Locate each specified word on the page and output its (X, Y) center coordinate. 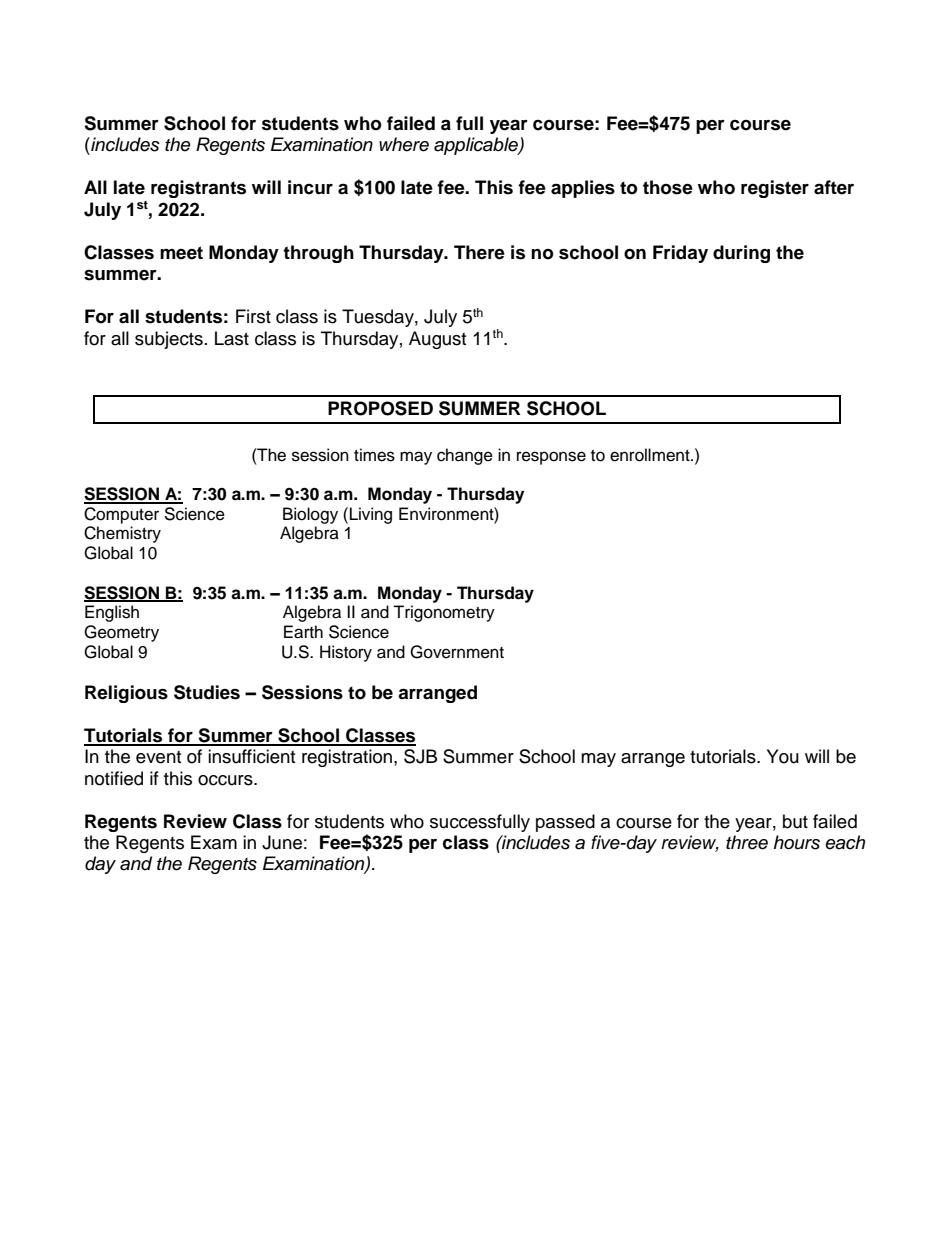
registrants (198, 189)
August (437, 340)
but (795, 821)
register (775, 189)
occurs (226, 780)
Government (457, 652)
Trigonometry (444, 613)
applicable (477, 146)
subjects (169, 340)
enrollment (651, 455)
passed (565, 823)
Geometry (121, 633)
